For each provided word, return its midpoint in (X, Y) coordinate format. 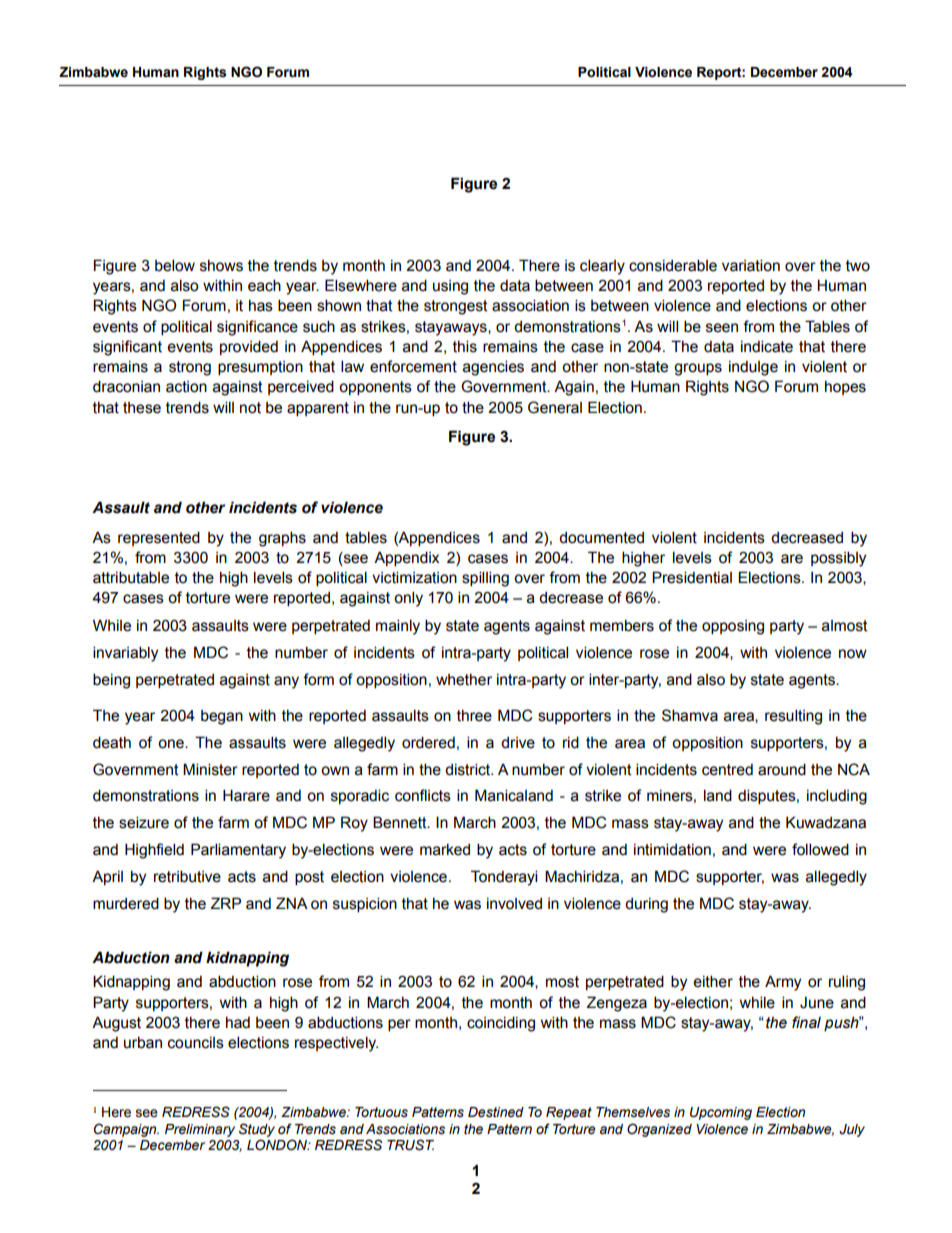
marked (445, 850)
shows (221, 266)
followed (820, 849)
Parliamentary (238, 851)
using (450, 287)
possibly (838, 559)
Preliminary (200, 1130)
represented (159, 538)
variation (751, 265)
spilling (485, 579)
